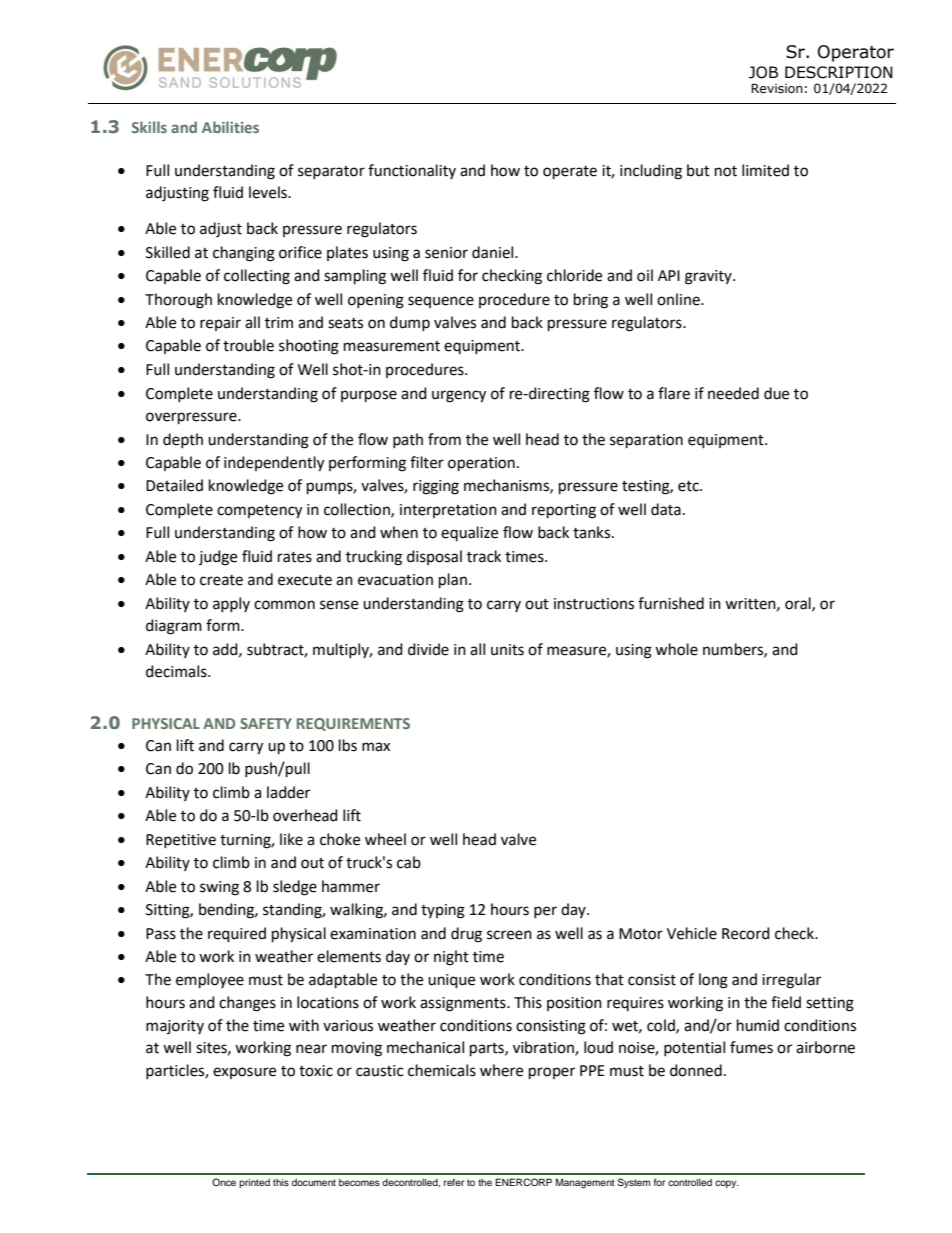 The width and height of the page is (952, 1233). I want to click on Record, so click(746, 933).
